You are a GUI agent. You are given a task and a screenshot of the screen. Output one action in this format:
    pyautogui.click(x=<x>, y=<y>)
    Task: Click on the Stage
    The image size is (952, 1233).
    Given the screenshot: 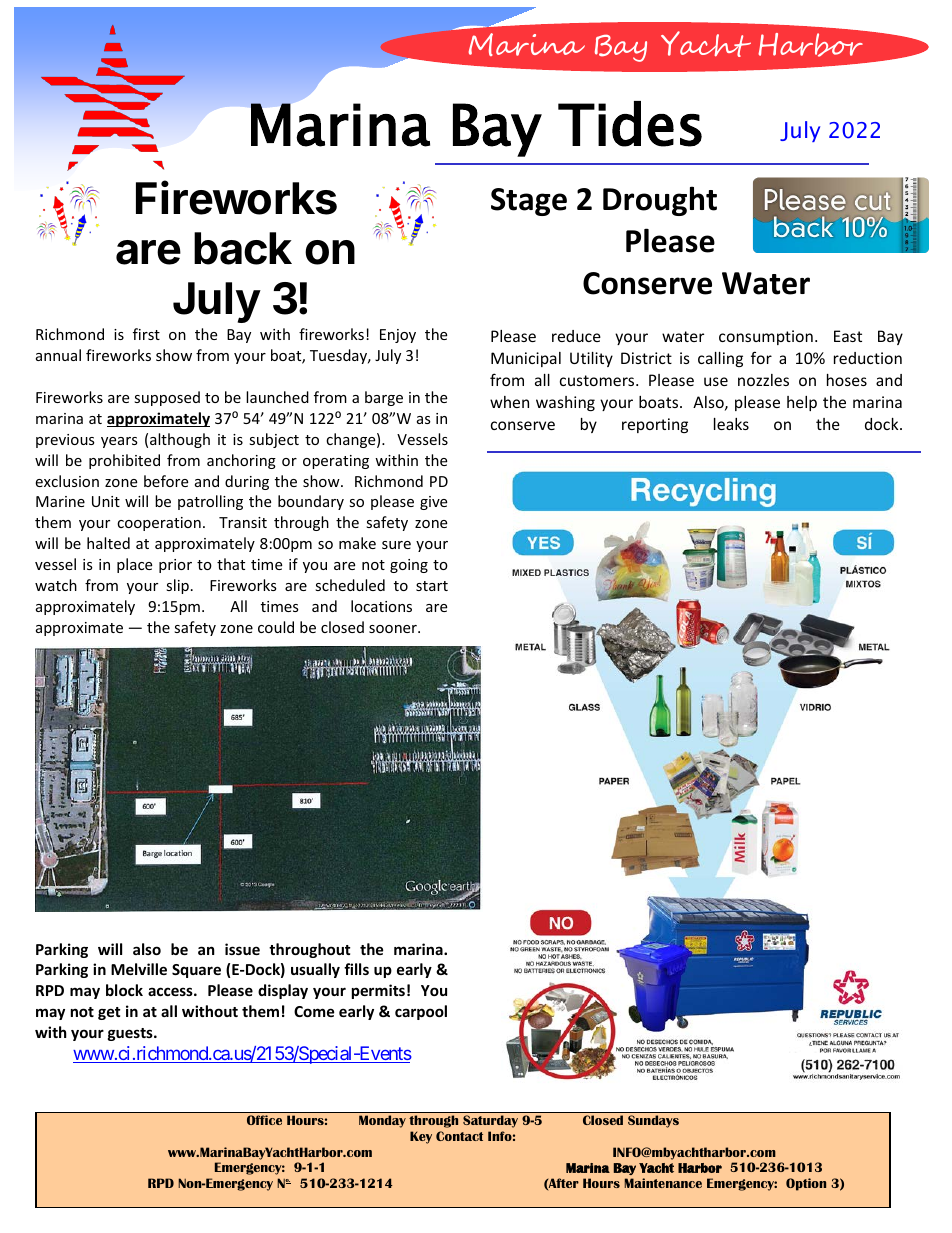 What is the action you would take?
    pyautogui.click(x=529, y=202)
